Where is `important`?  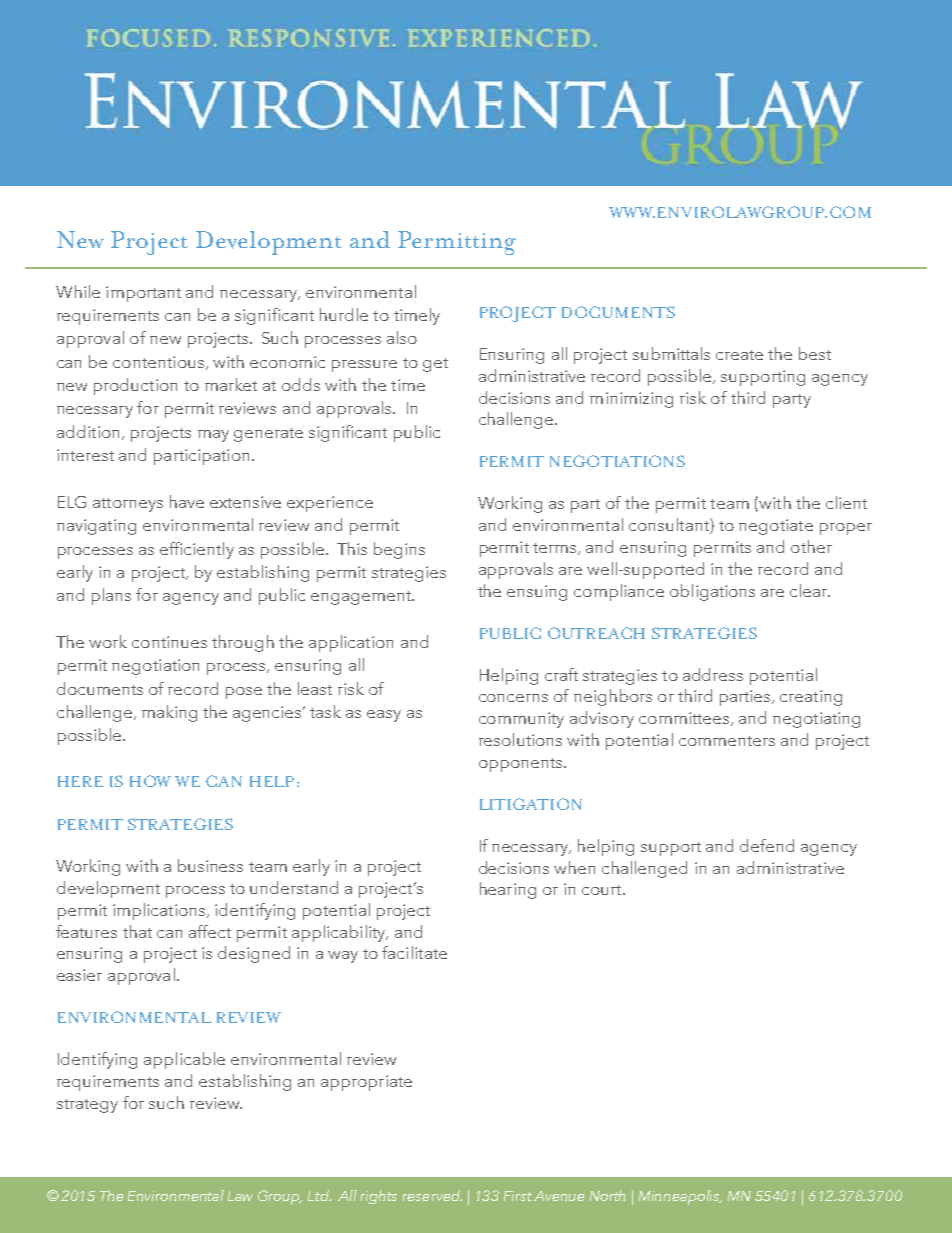 important is located at coordinates (143, 294).
